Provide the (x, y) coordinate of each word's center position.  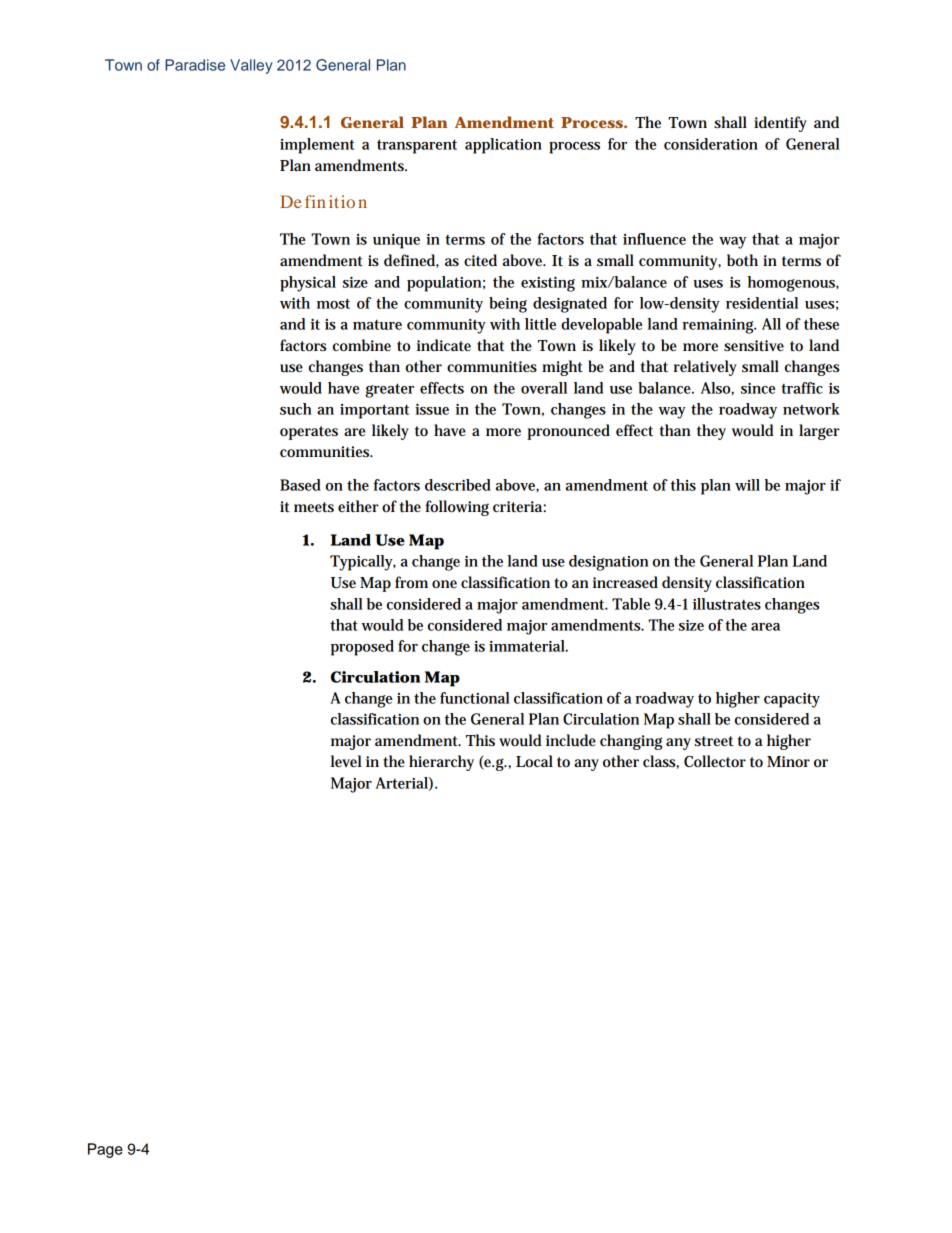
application (503, 146)
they (711, 432)
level (346, 761)
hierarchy (441, 763)
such (296, 409)
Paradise (195, 65)
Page (105, 1150)
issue (432, 409)
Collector (715, 761)
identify (780, 124)
